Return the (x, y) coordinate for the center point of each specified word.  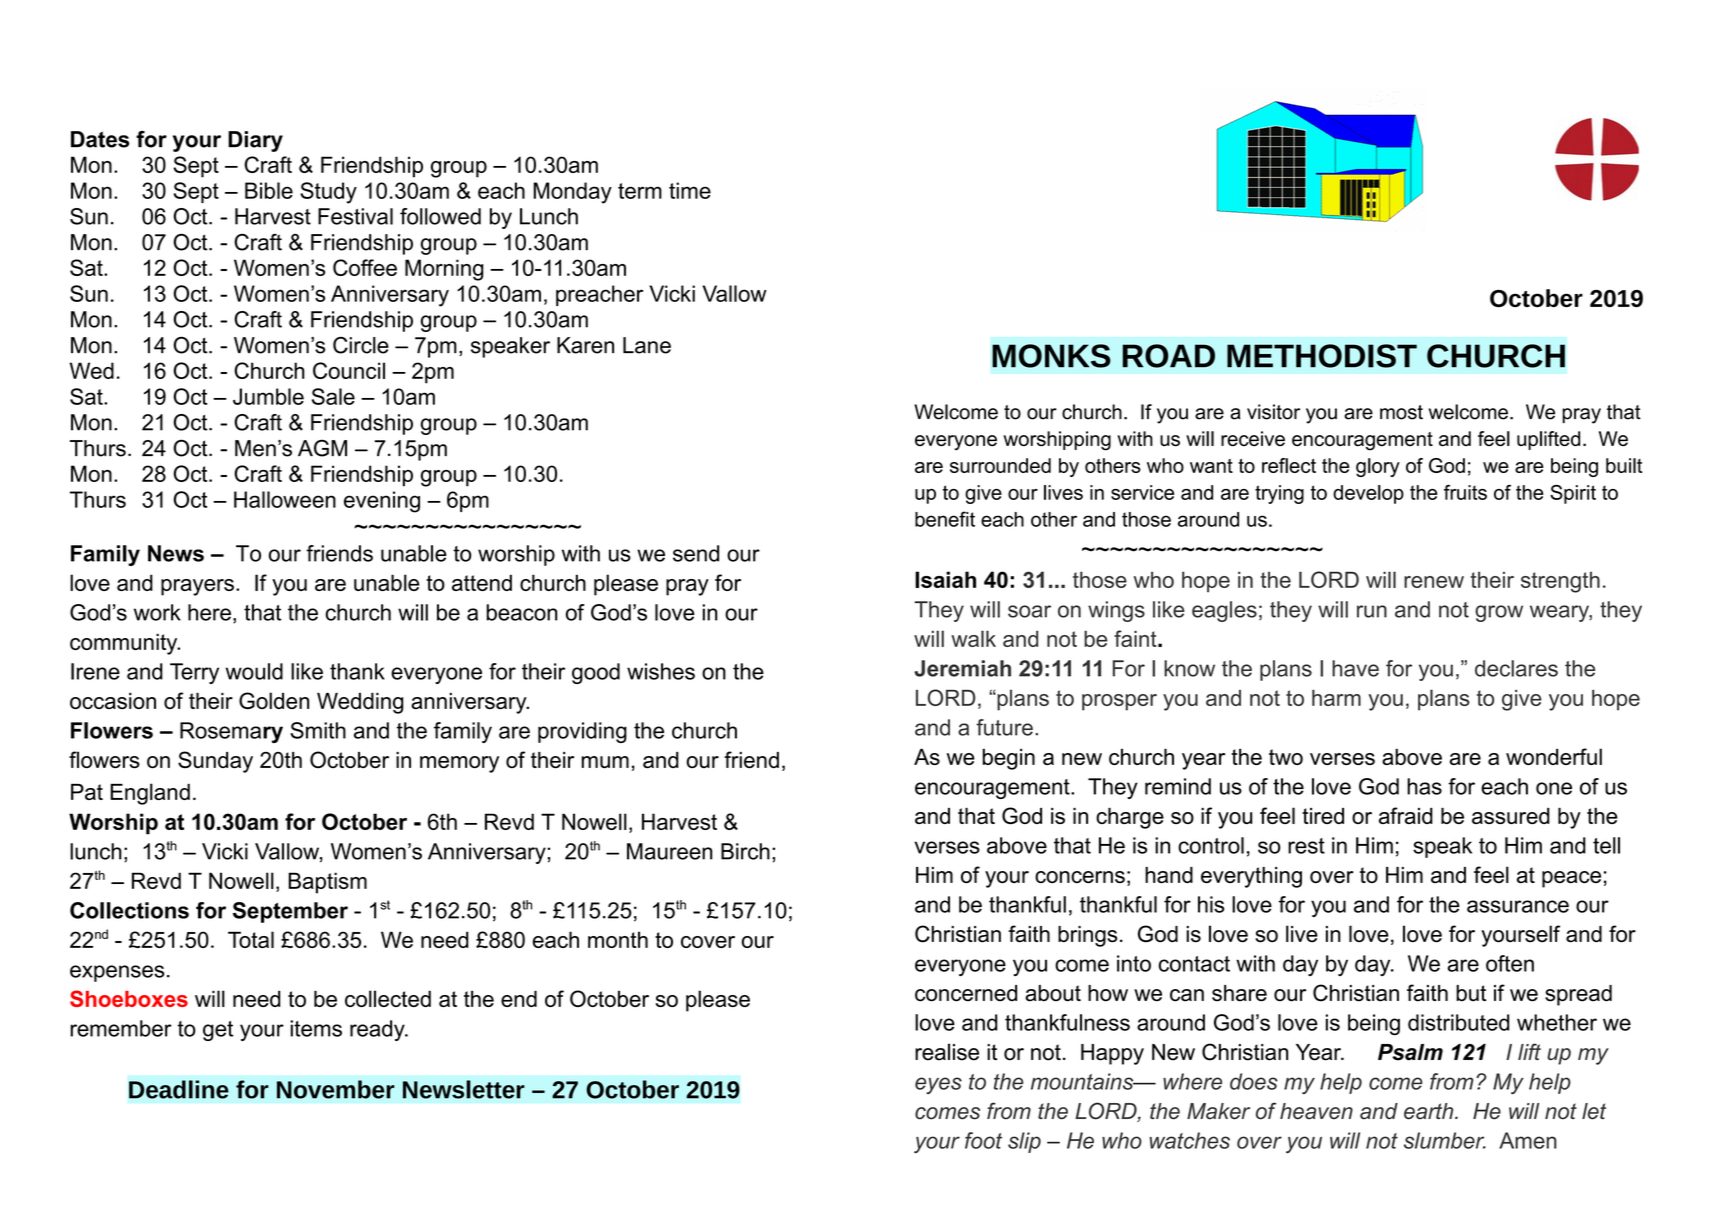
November (336, 1089)
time (690, 190)
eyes (938, 1085)
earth (1430, 1111)
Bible (269, 190)
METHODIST (1322, 356)
